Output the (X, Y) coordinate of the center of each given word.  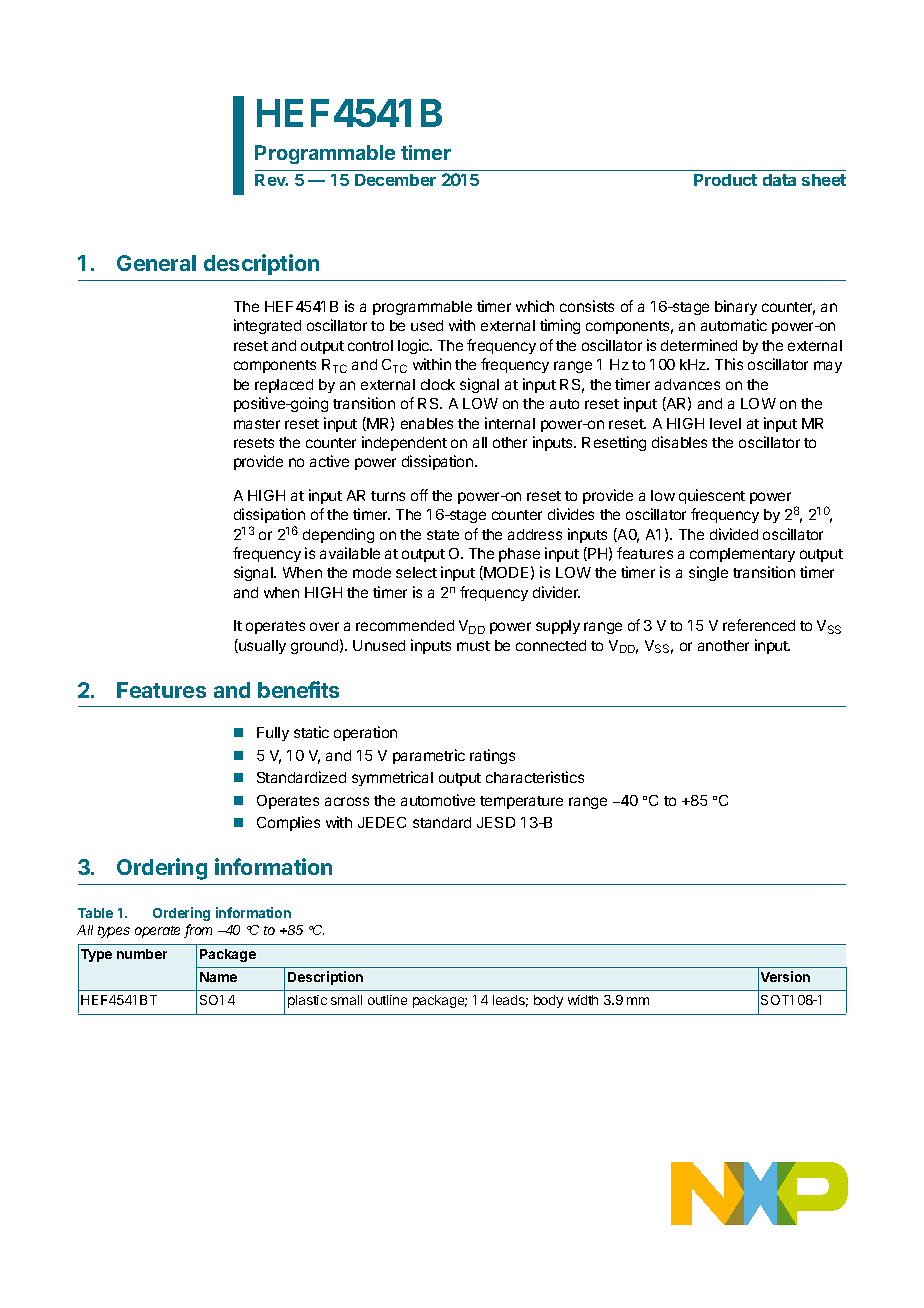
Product (725, 180)
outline (387, 1000)
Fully (273, 734)
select (416, 572)
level (725, 423)
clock (438, 384)
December (395, 180)
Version (785, 976)
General (156, 263)
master (257, 424)
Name (218, 977)
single (708, 573)
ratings (492, 756)
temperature (521, 802)
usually (261, 646)
